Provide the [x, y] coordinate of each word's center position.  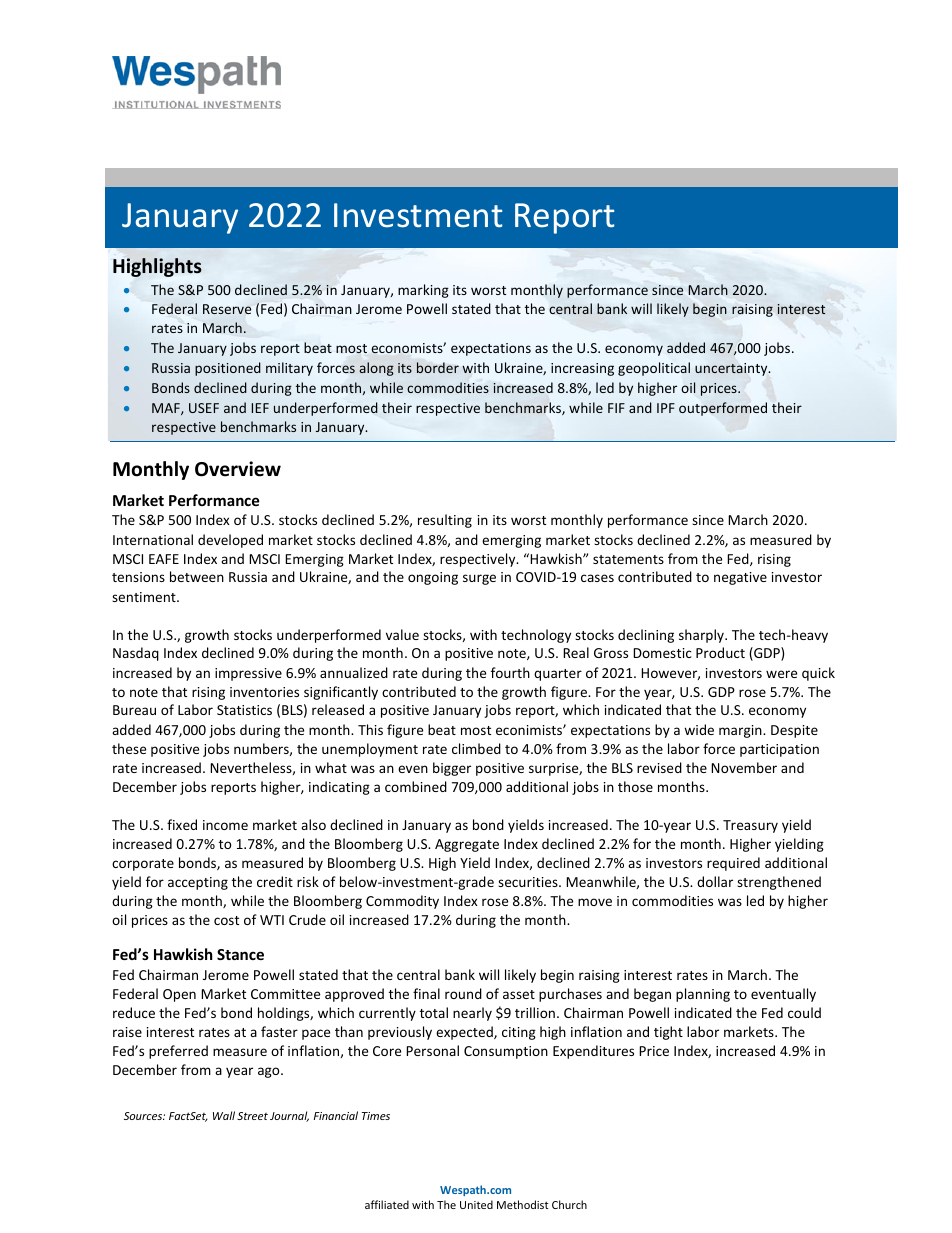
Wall [224, 1115]
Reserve [227, 309]
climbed [476, 748]
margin [741, 731]
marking [423, 291]
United [476, 1204]
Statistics [244, 710]
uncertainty [732, 369]
